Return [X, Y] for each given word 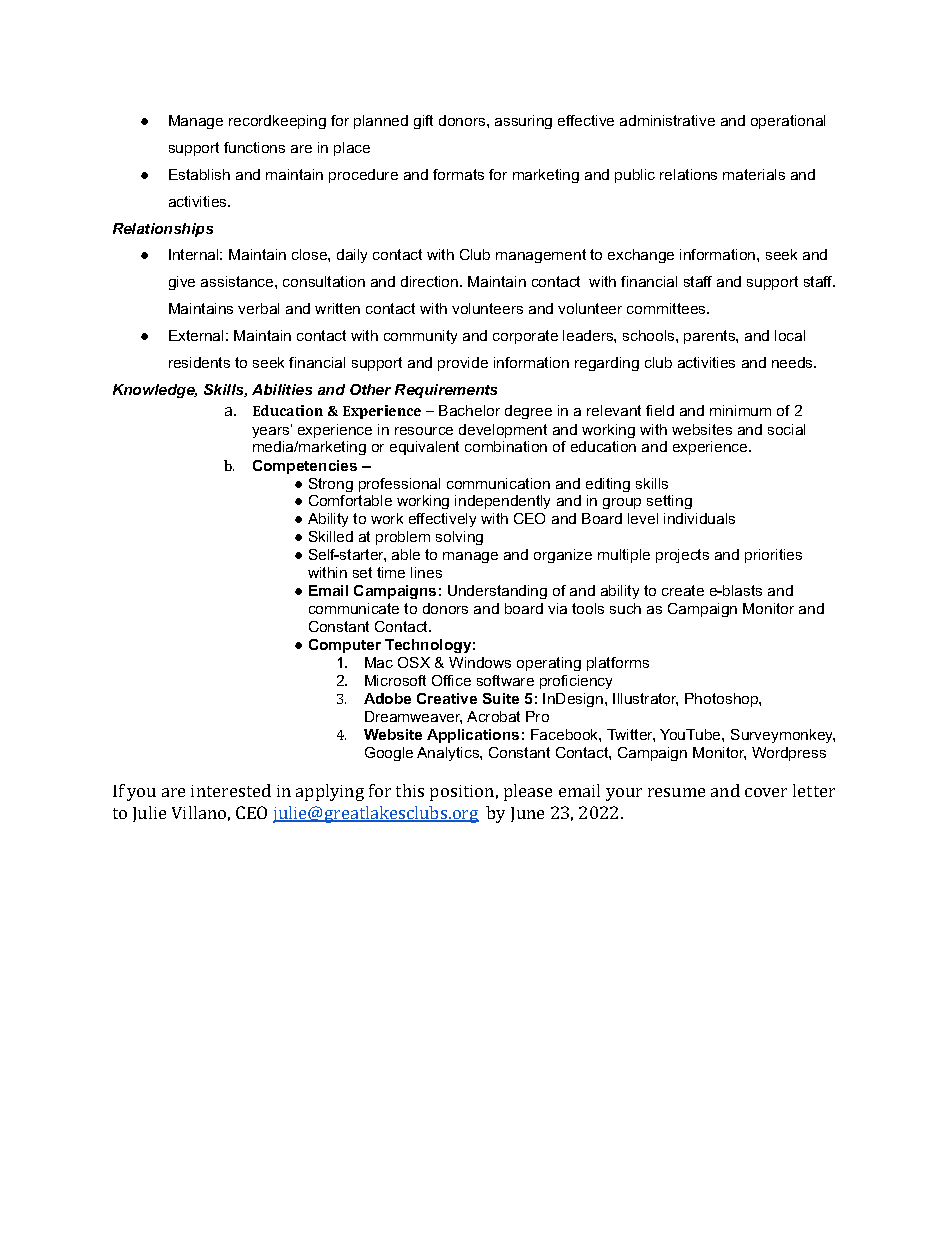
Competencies [305, 467]
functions [254, 147]
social [786, 429]
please [528, 792]
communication [498, 483]
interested [231, 790]
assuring [523, 122]
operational [788, 122]
